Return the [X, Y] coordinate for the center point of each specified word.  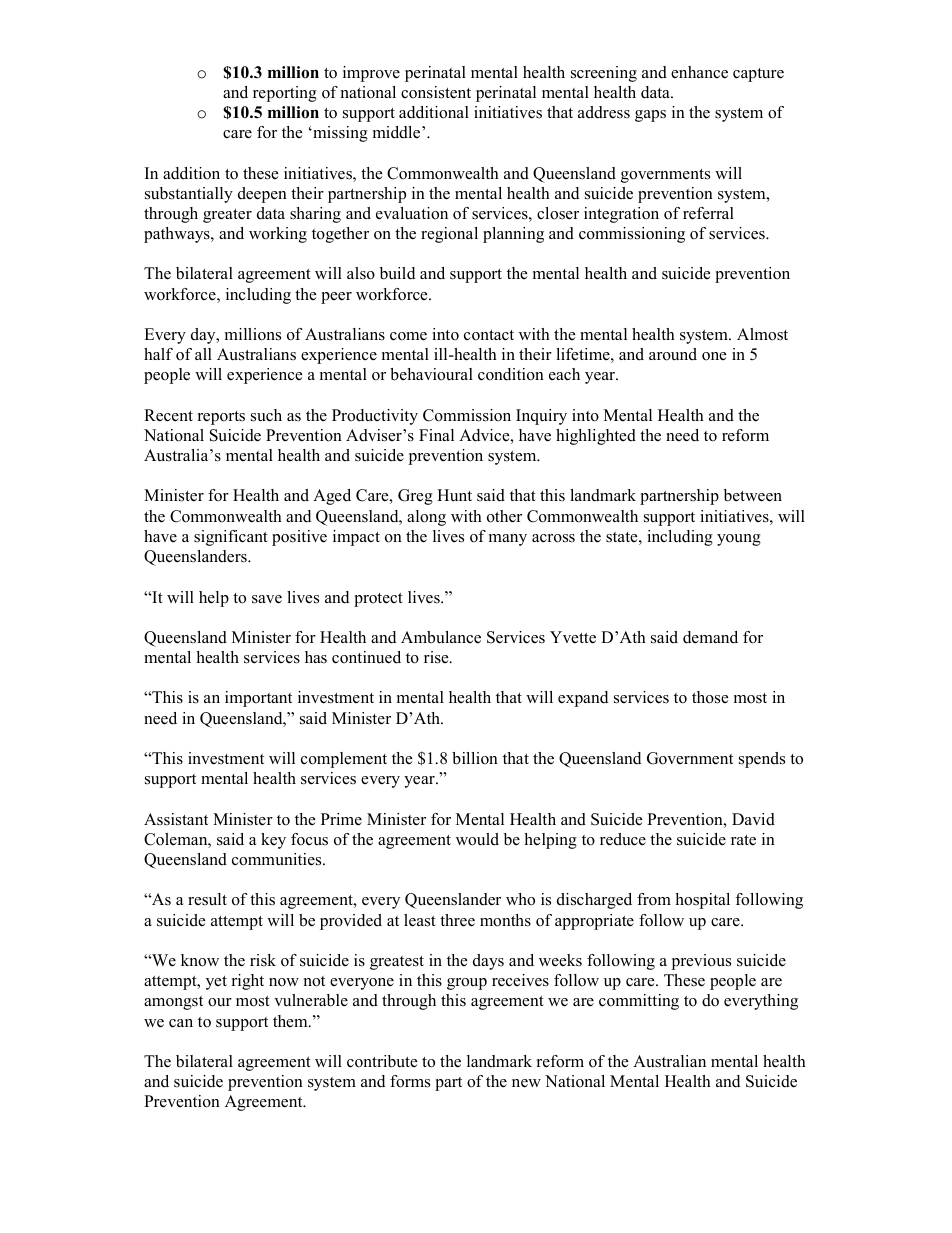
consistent [436, 92]
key [273, 841]
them [291, 1021]
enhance [699, 72]
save [267, 599]
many [508, 540]
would [477, 839]
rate [743, 840]
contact [489, 335]
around [673, 354]
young [739, 540]
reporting [285, 94]
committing [639, 1002]
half [158, 354]
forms [410, 1081]
